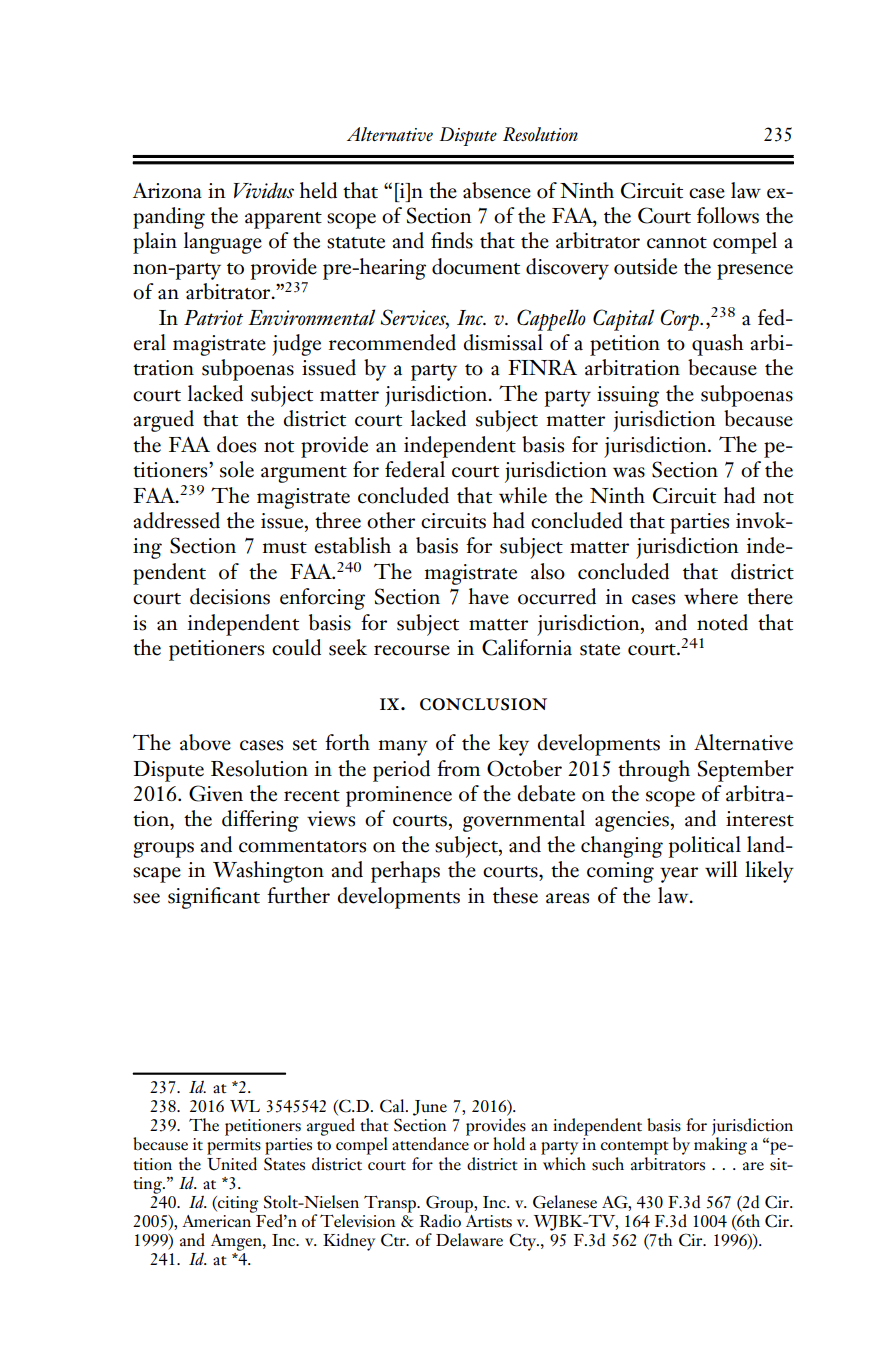  I want to click on Radio, so click(440, 1221).
